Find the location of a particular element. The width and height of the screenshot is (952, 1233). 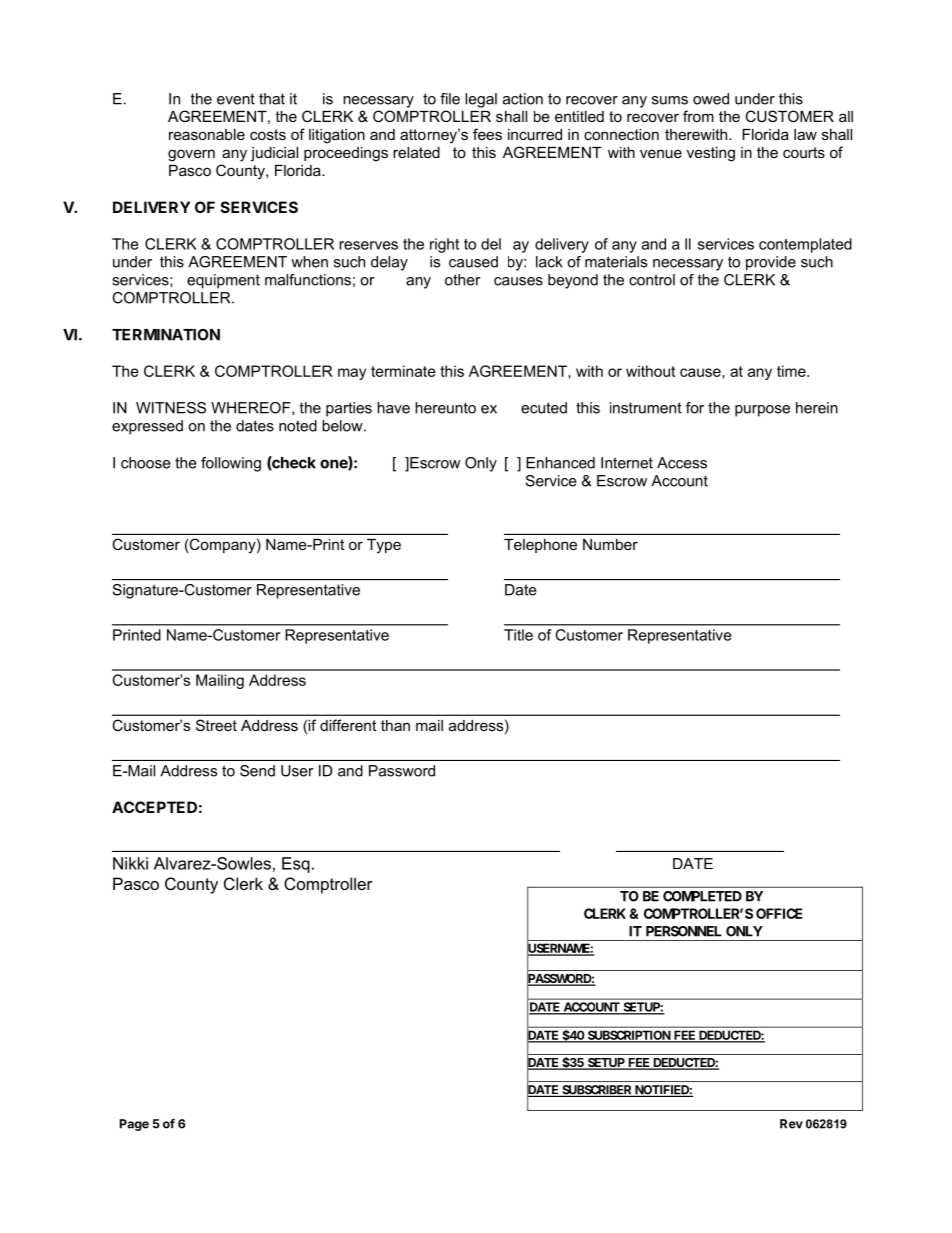

SUBSCRIBER is located at coordinates (596, 1091).
